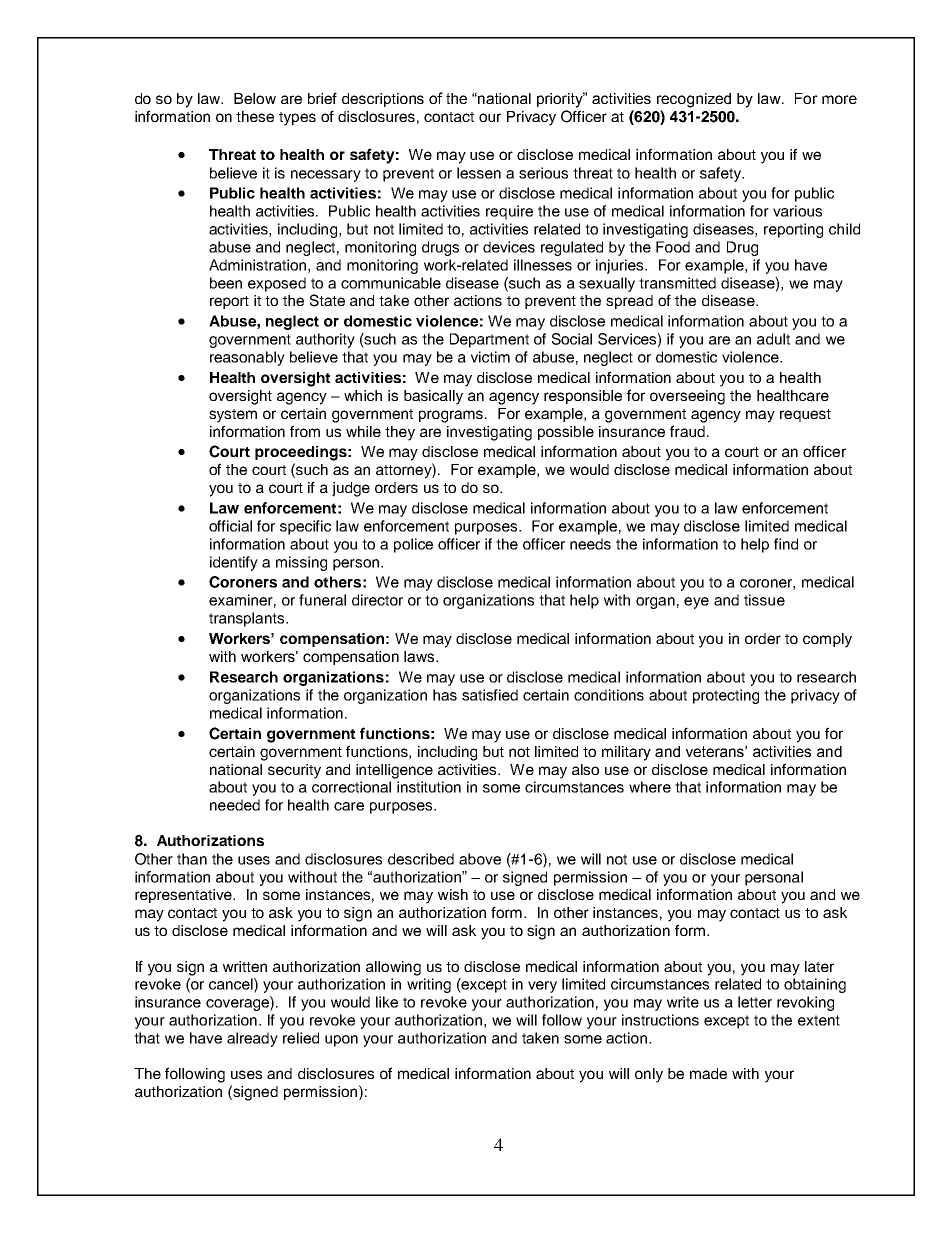  I want to click on where, so click(650, 787).
